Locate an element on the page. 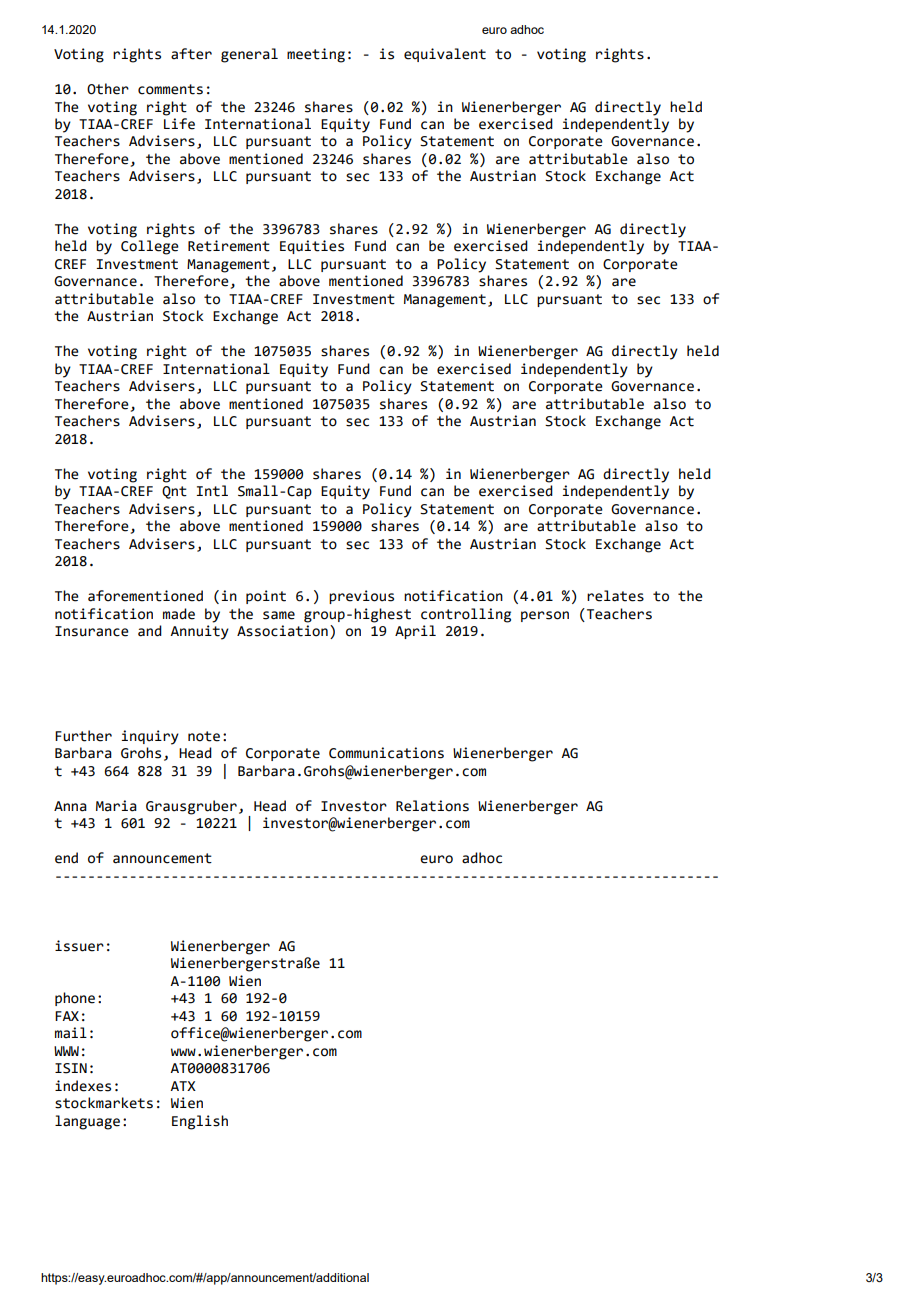  College is located at coordinates (150, 247).
